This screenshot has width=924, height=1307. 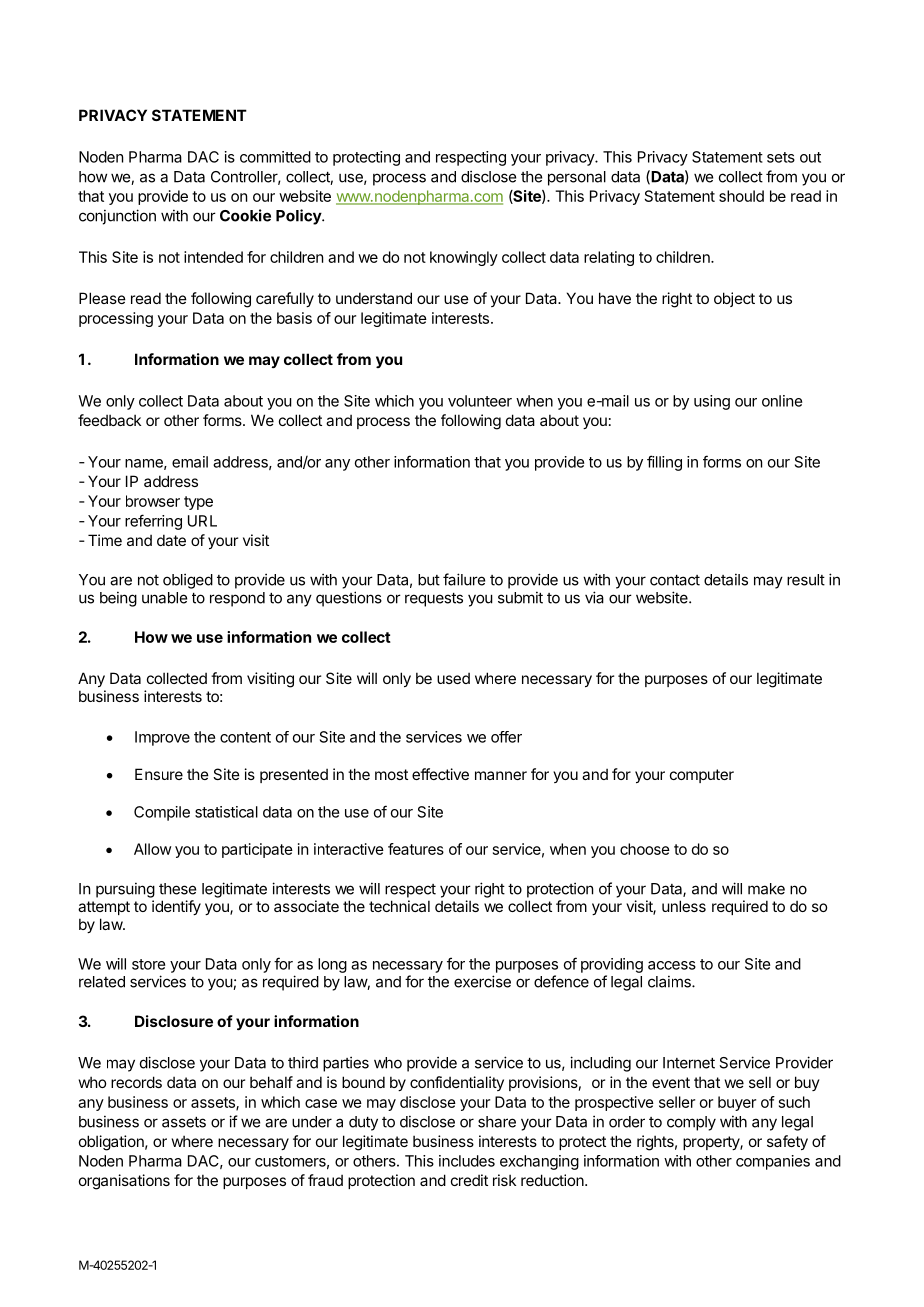 What do you see at coordinates (741, 196) in the screenshot?
I see `should` at bounding box center [741, 196].
